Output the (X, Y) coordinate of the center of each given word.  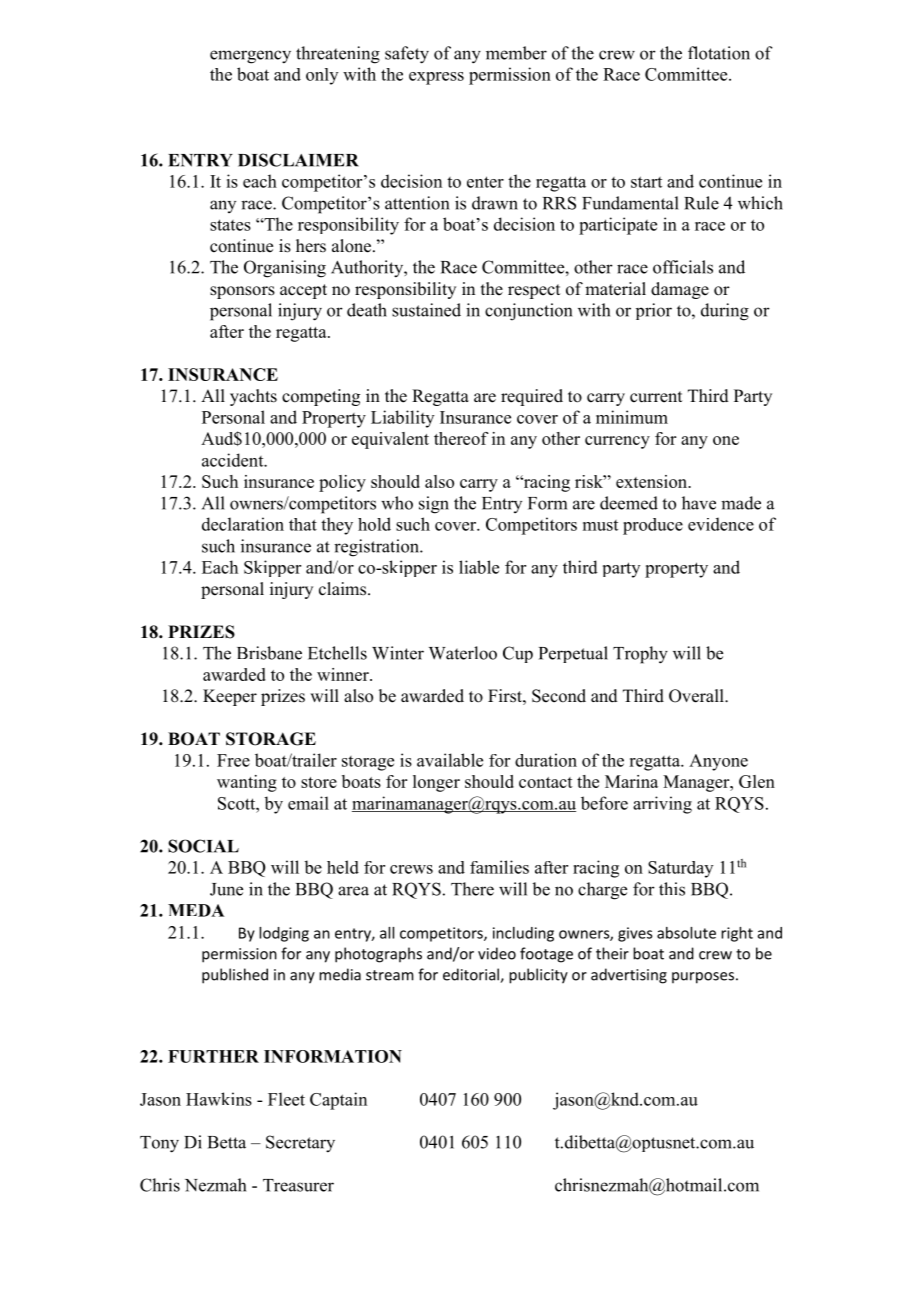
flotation (719, 53)
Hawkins (219, 1099)
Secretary (300, 1144)
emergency (250, 57)
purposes (703, 978)
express (436, 78)
